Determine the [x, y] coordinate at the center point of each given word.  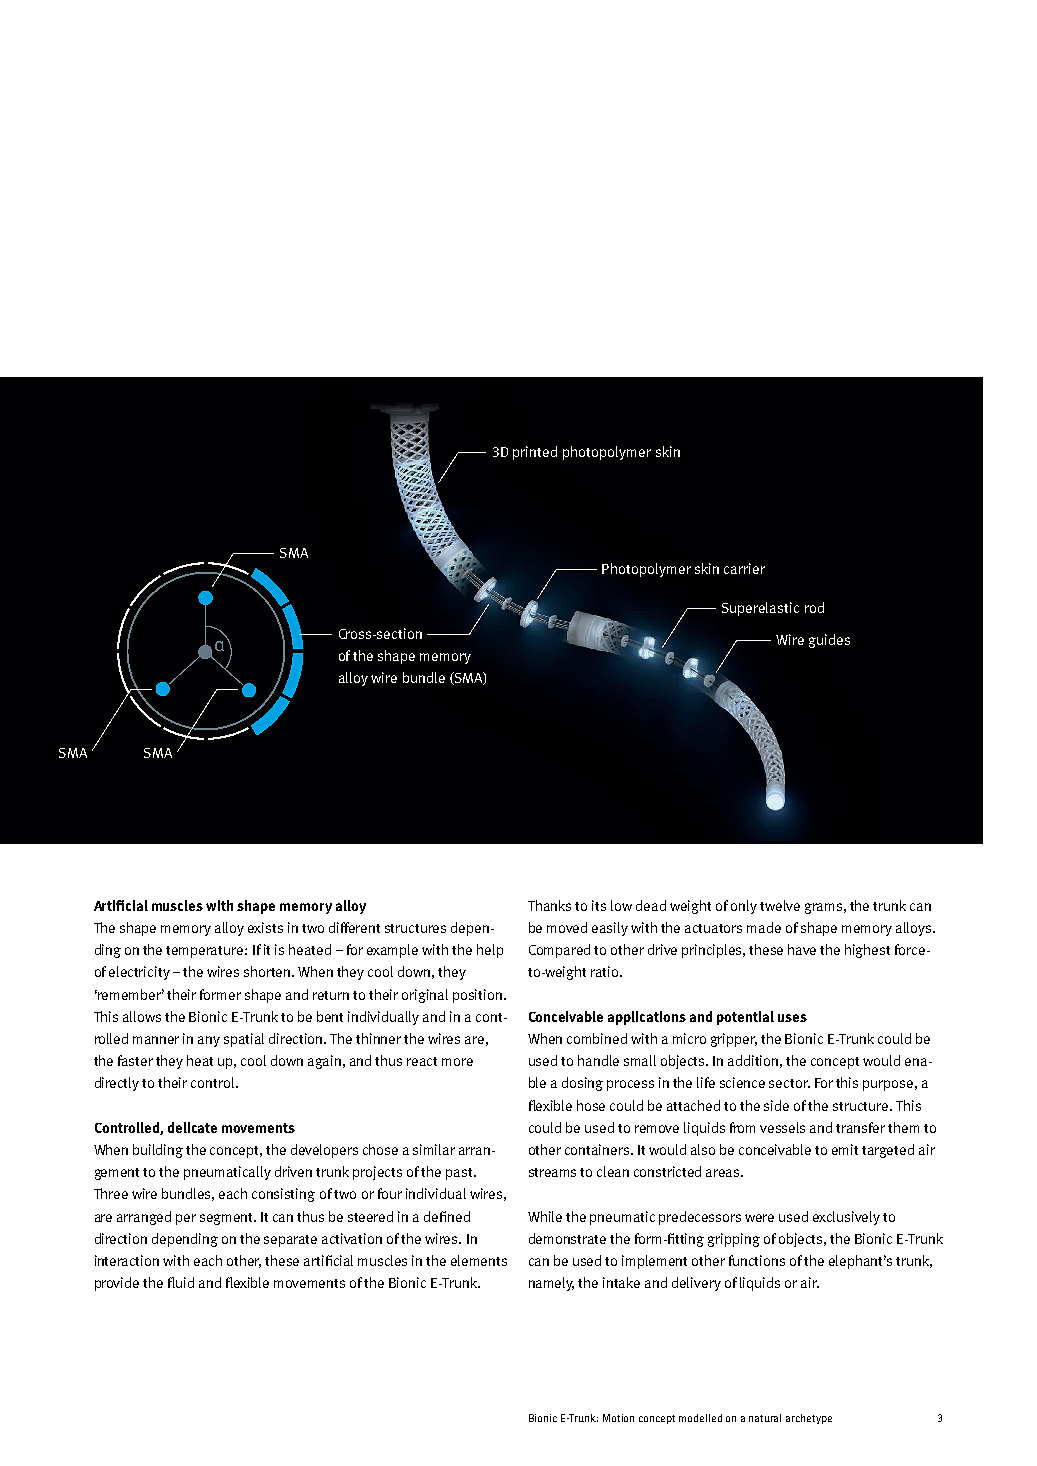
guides [829, 641]
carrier [744, 568]
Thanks [549, 905]
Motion [618, 1418]
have [802, 949]
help [490, 951]
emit [845, 1149]
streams [552, 1172]
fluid [181, 1282]
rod [814, 607]
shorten [268, 971]
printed [535, 453]
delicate [192, 1127]
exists [265, 927]
